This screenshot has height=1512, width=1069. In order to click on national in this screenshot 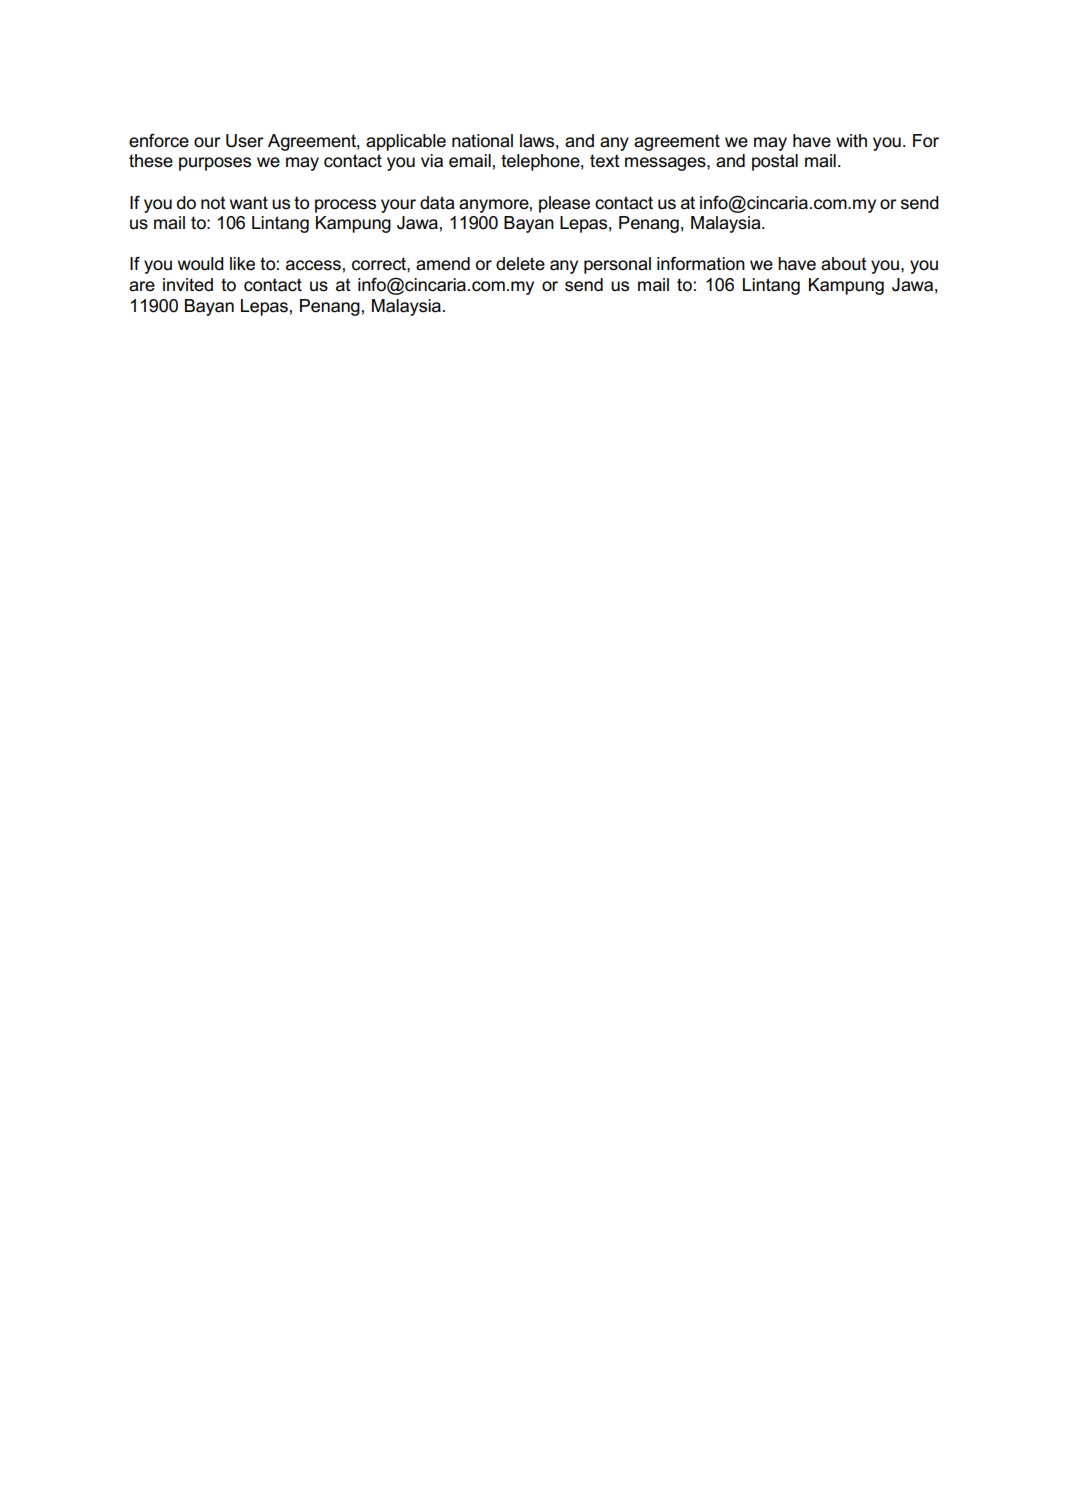, I will do `click(482, 141)`.
